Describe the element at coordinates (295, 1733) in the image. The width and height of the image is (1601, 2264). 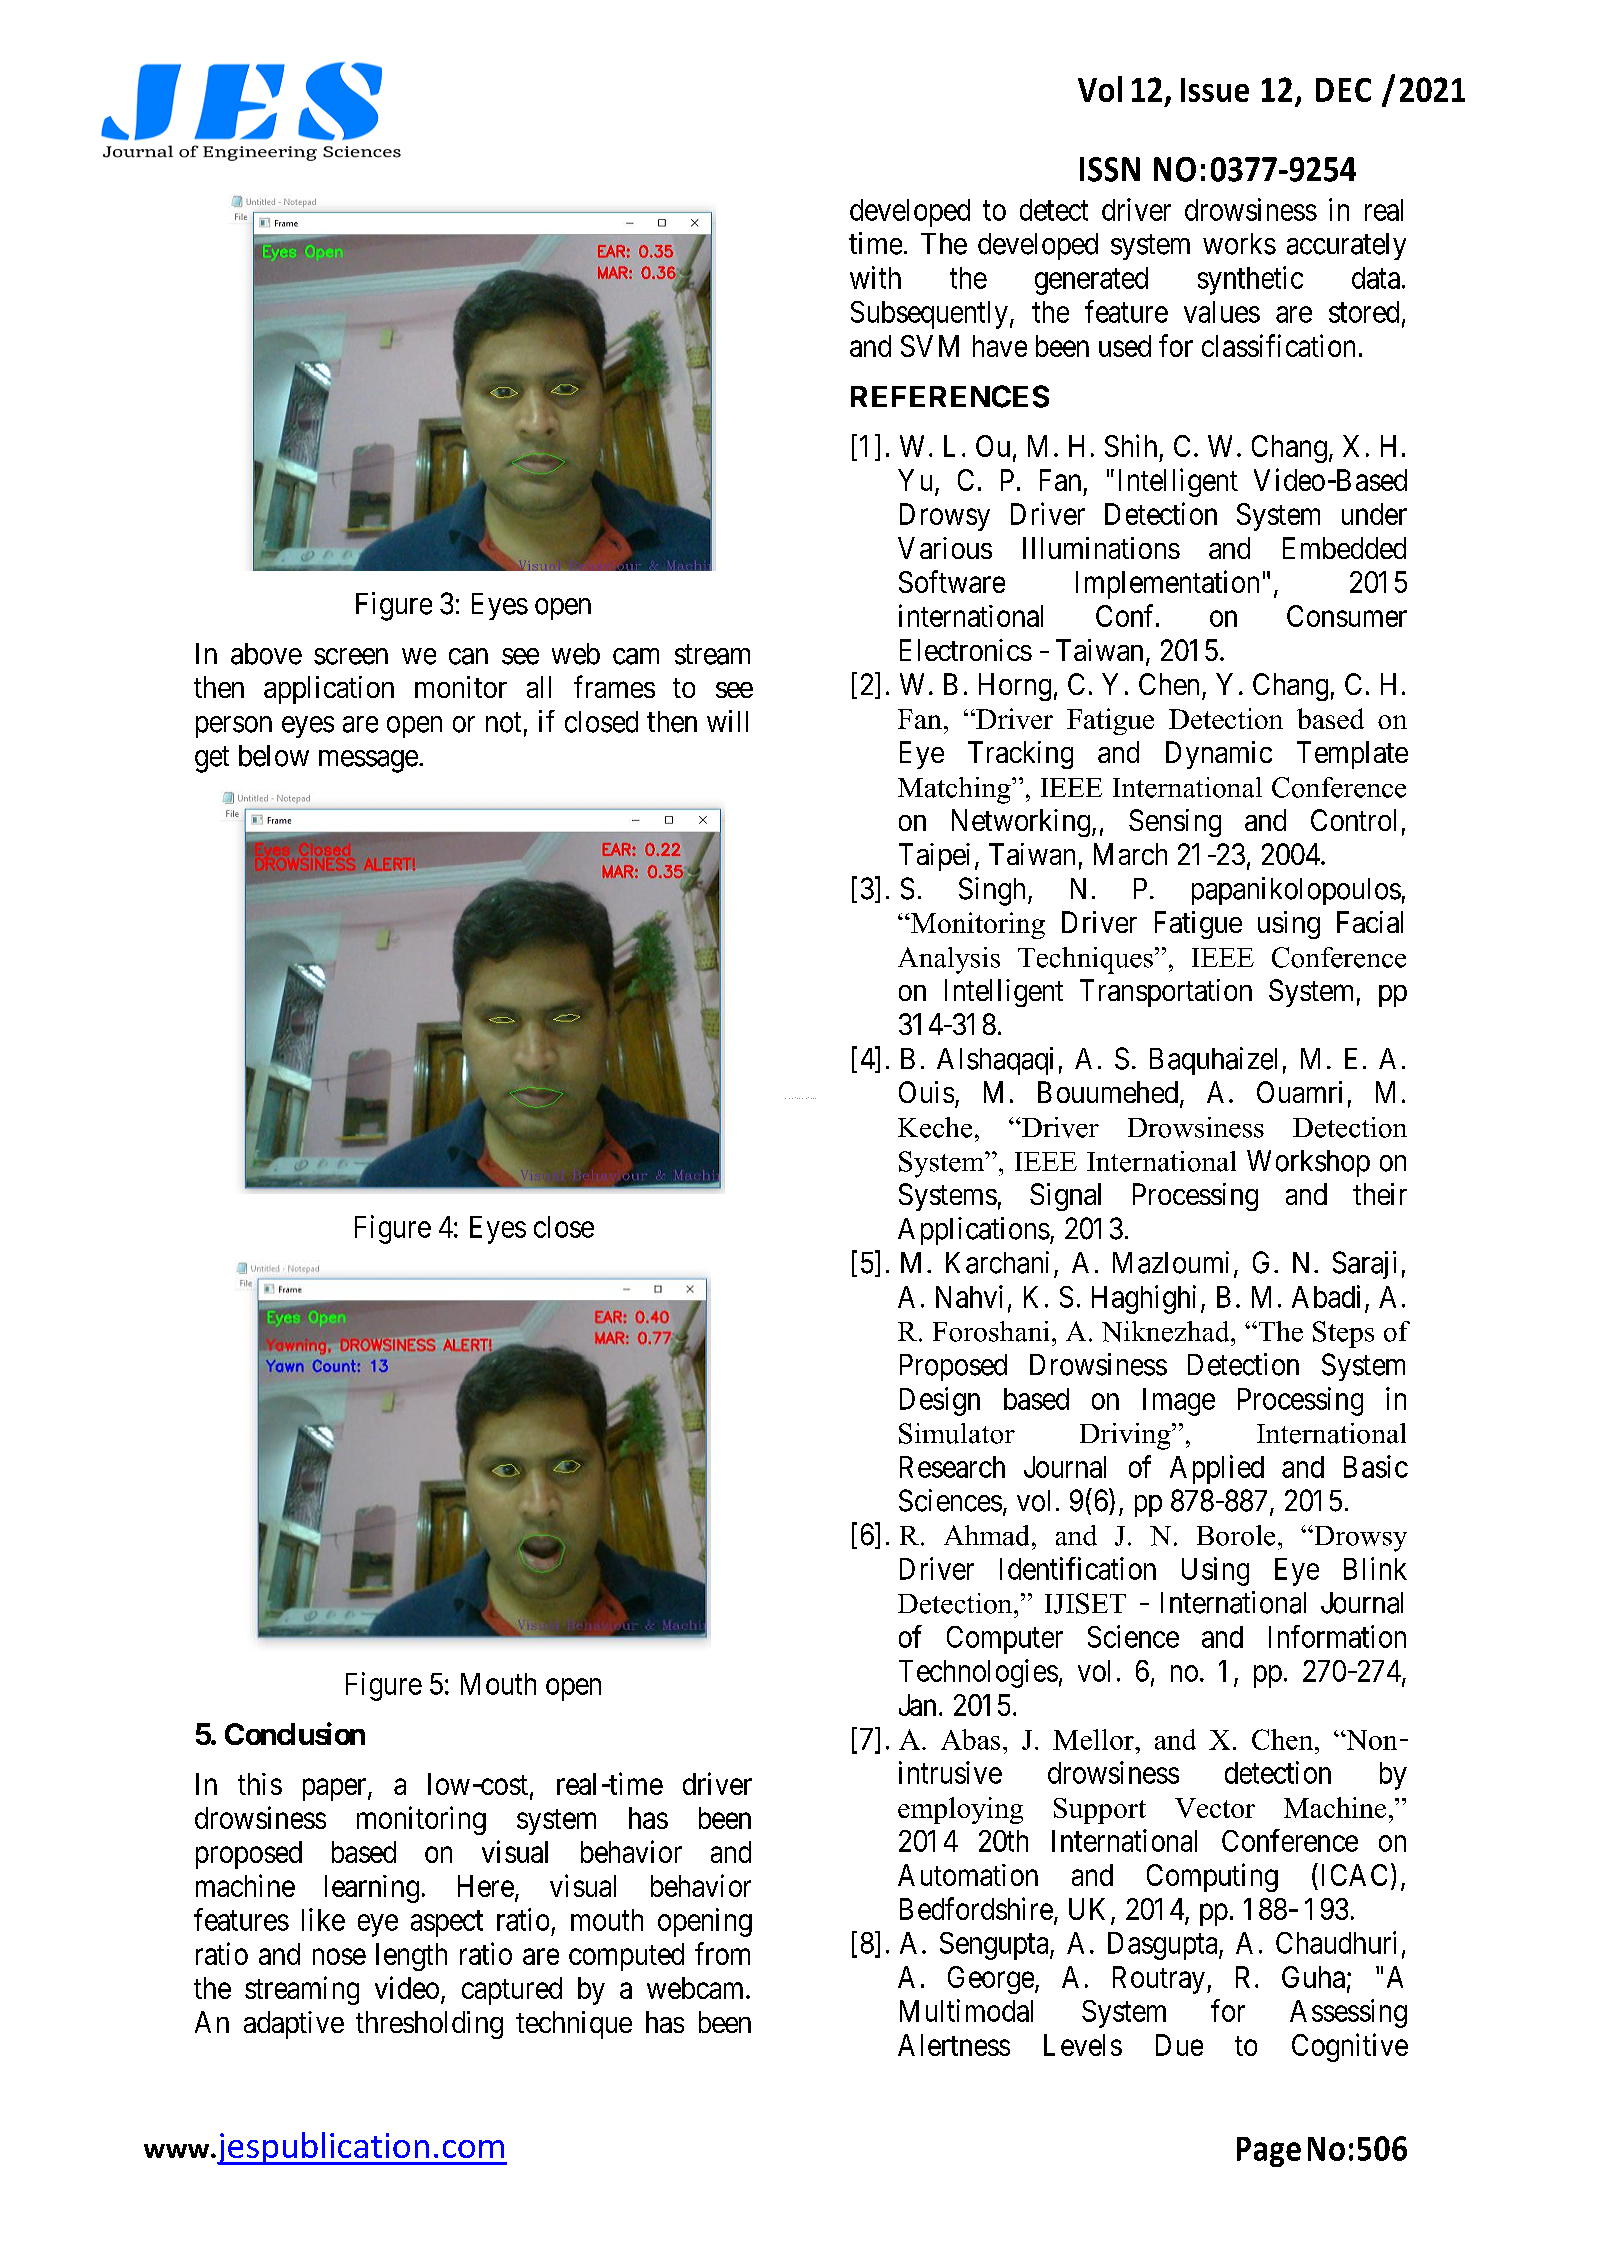
I see `Conclusion` at that location.
